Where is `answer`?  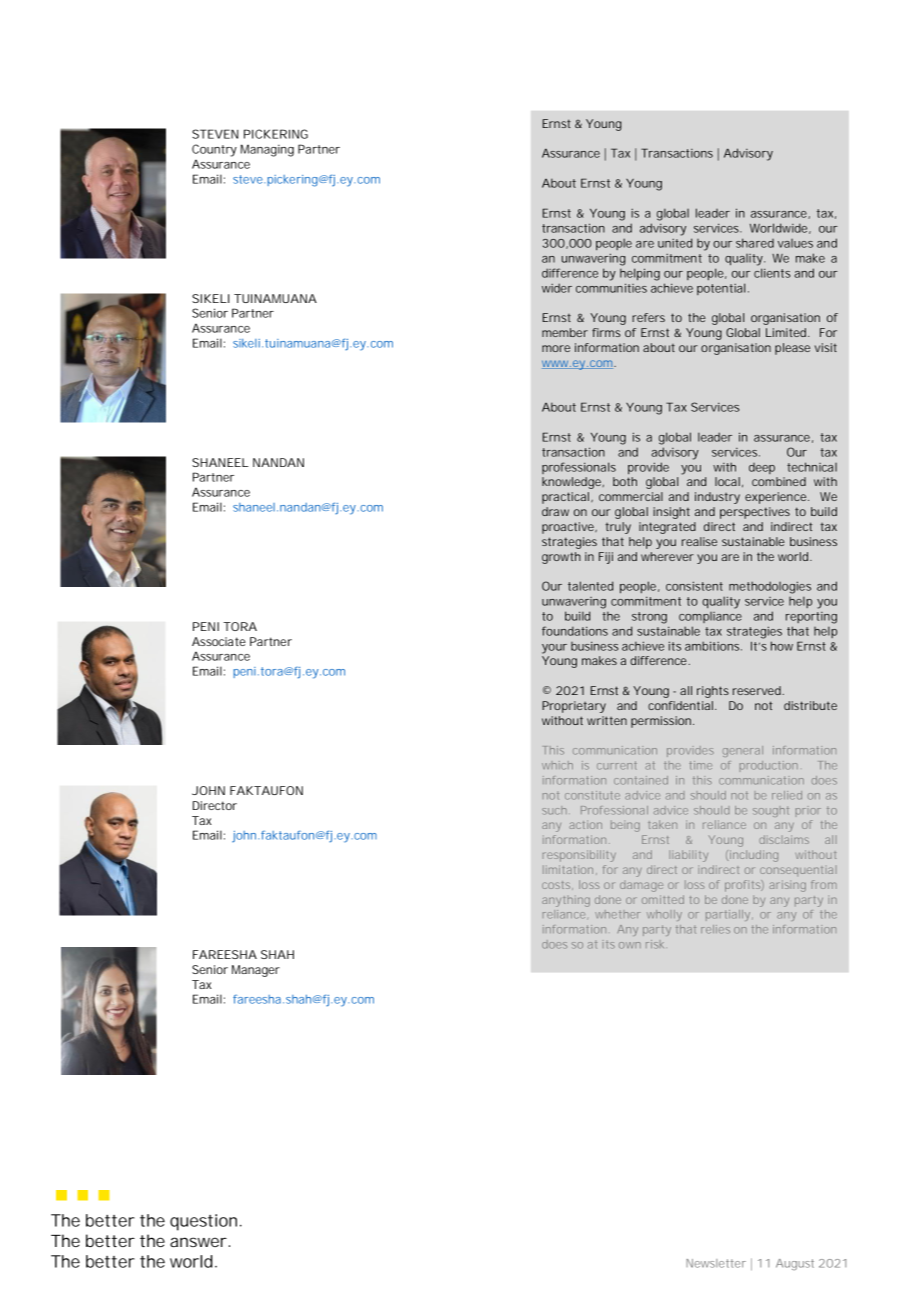 answer is located at coordinates (200, 1242).
